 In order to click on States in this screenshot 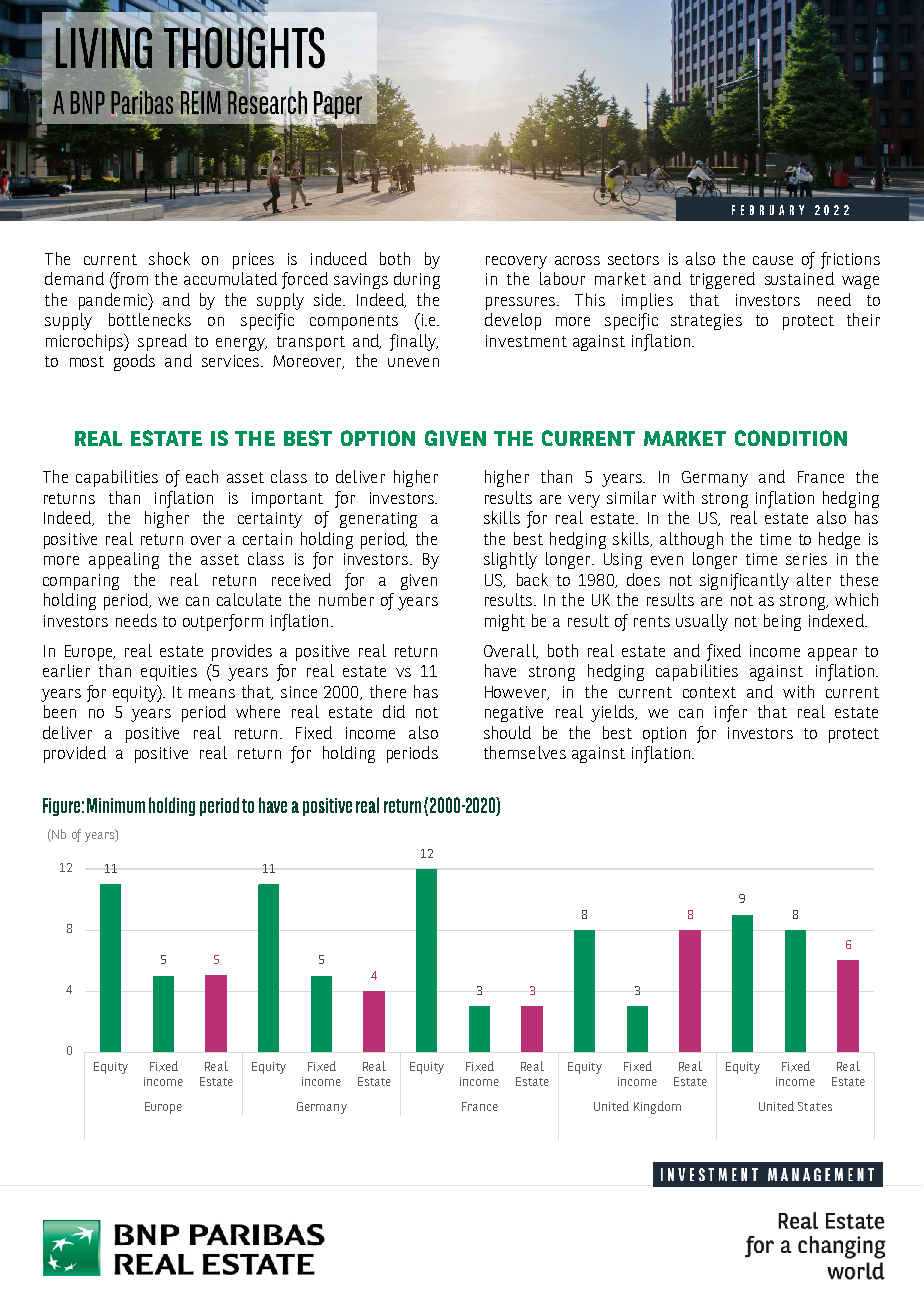, I will do `click(815, 1106)`.
